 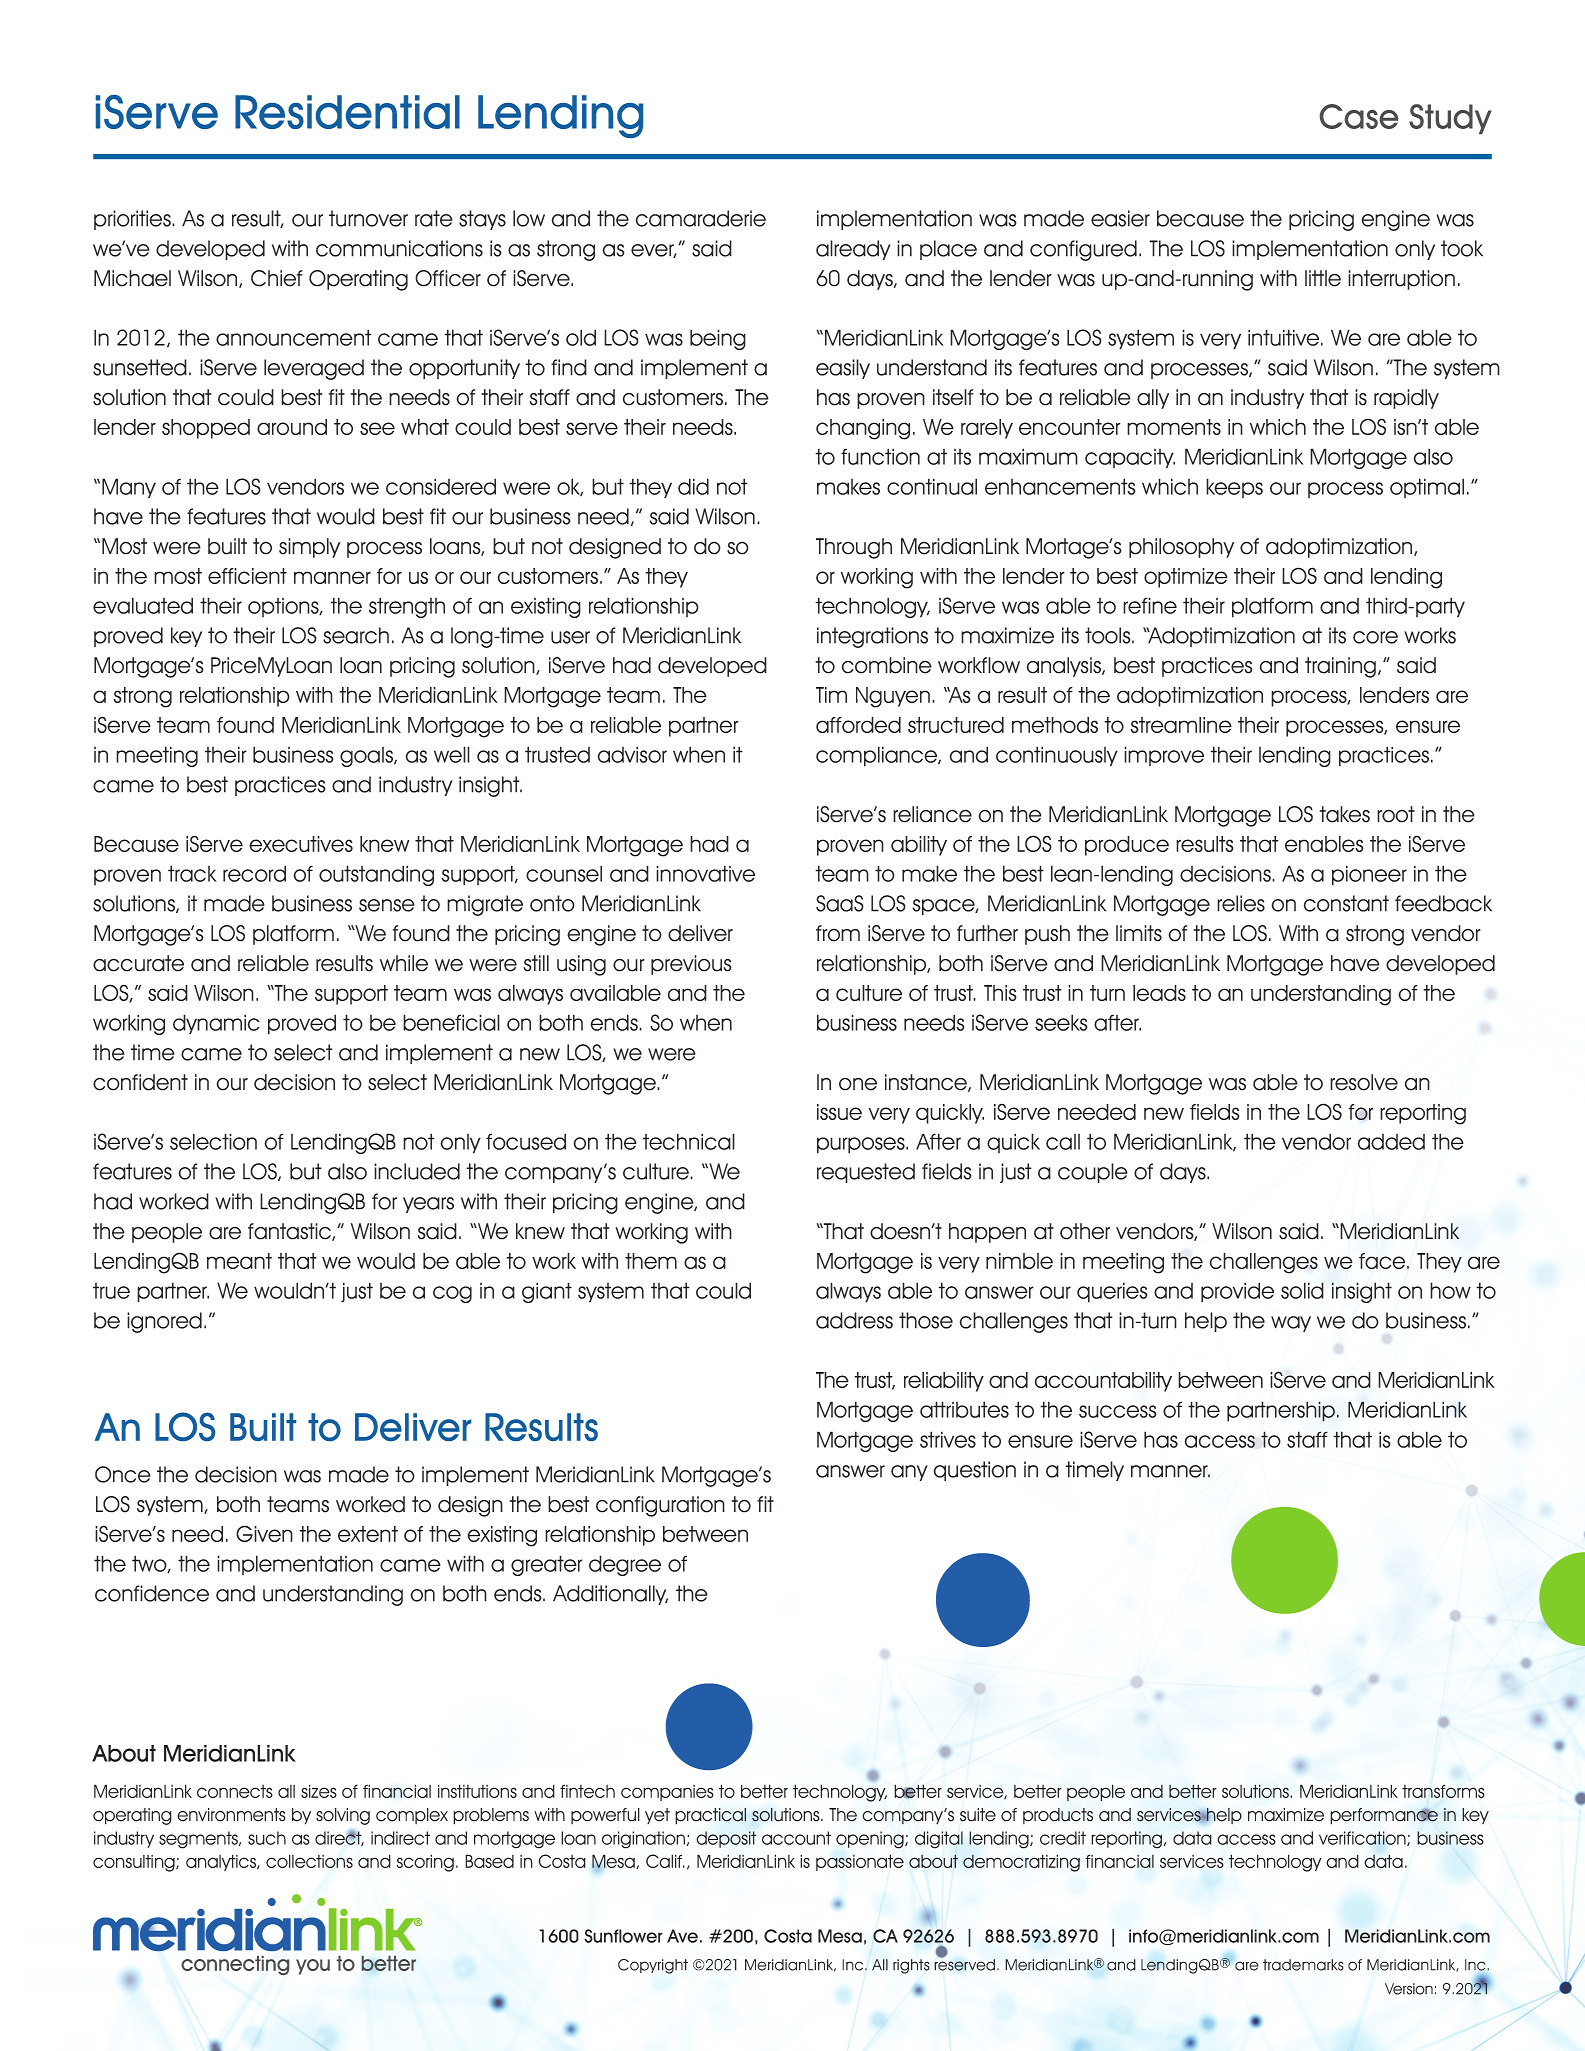 What do you see at coordinates (1359, 116) in the document?
I see `Case` at bounding box center [1359, 116].
